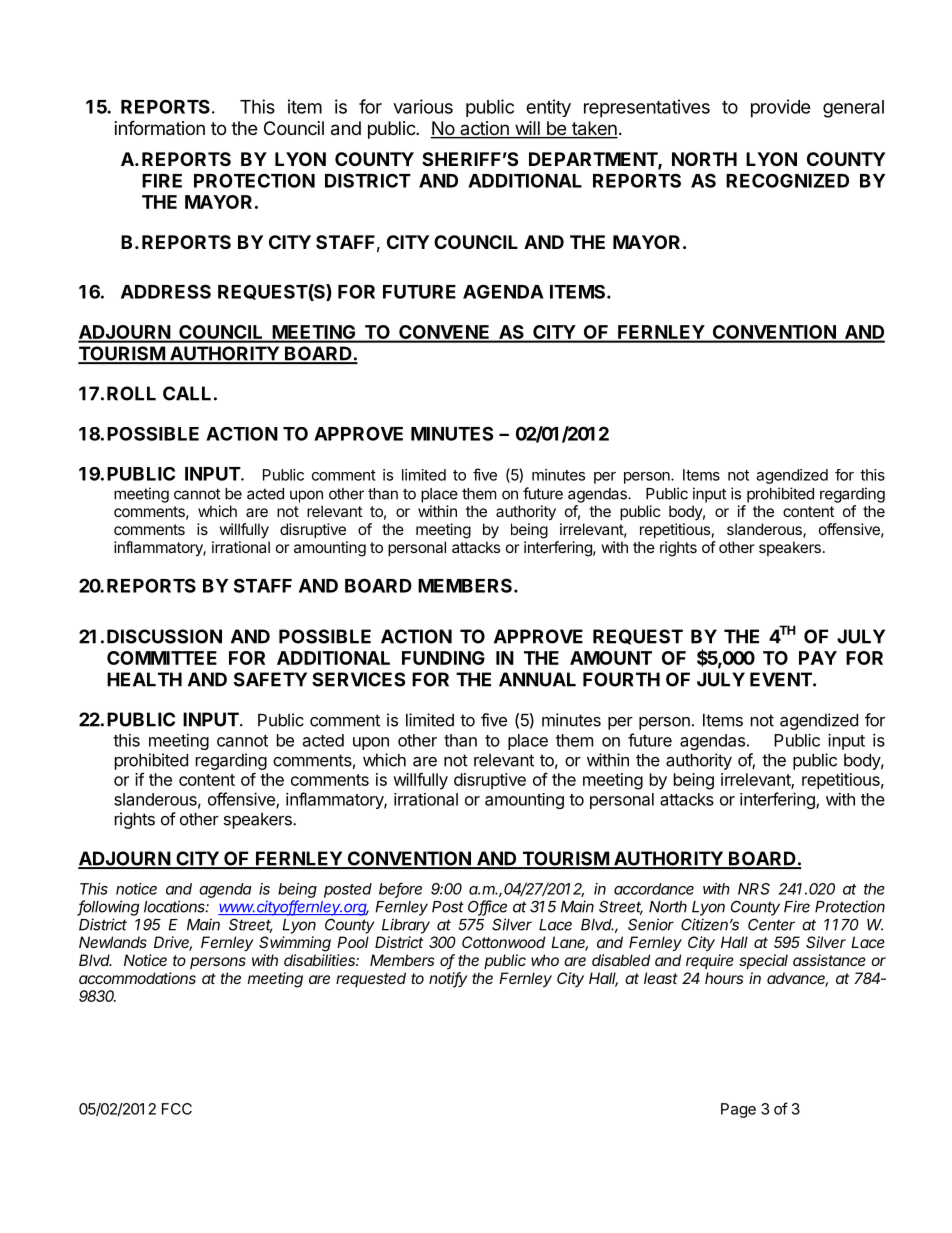  Describe the element at coordinates (787, 180) in the document. I see `RECOGNIZED` at that location.
